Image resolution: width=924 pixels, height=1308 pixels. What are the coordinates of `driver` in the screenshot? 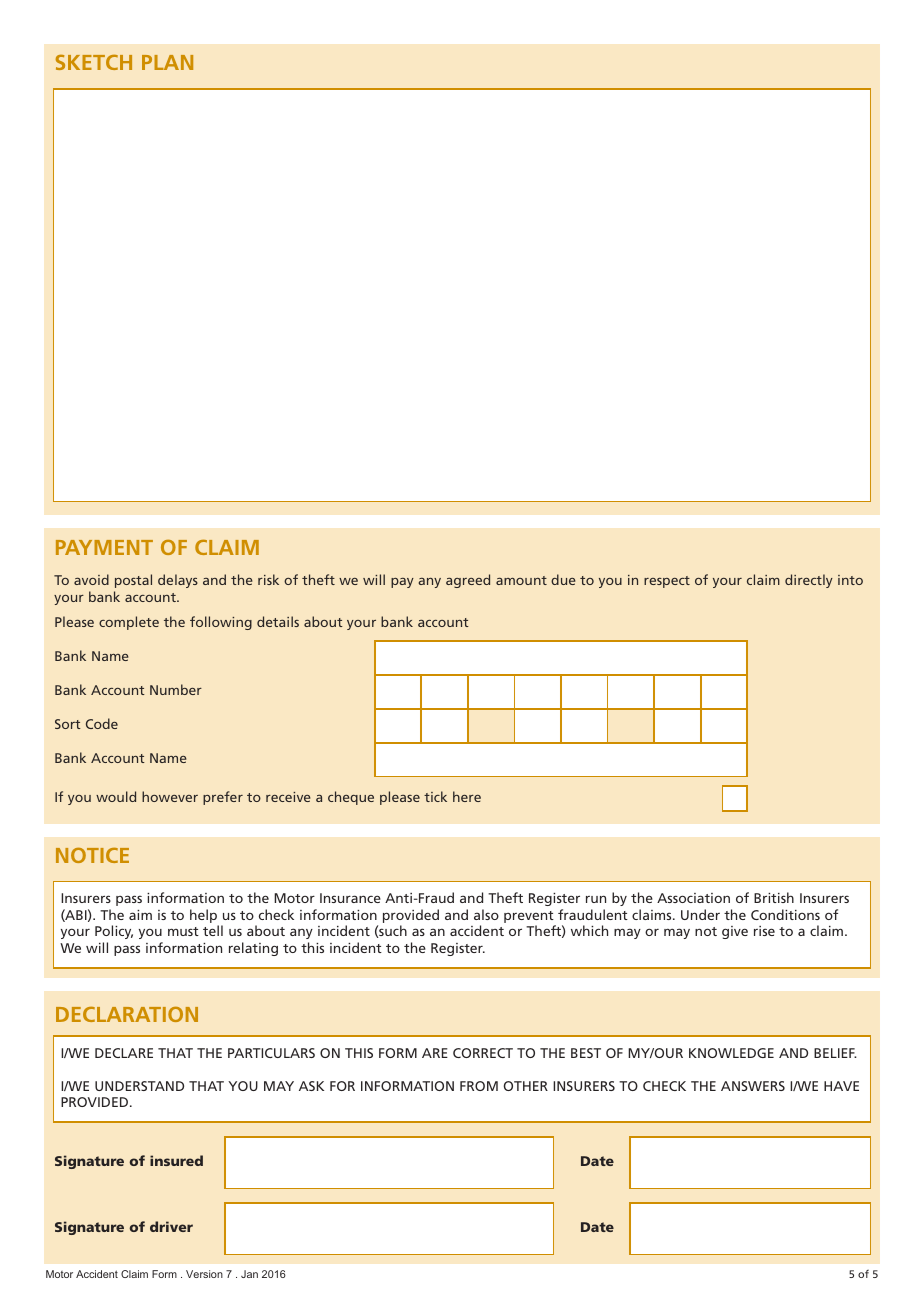 It's located at (171, 1226).
